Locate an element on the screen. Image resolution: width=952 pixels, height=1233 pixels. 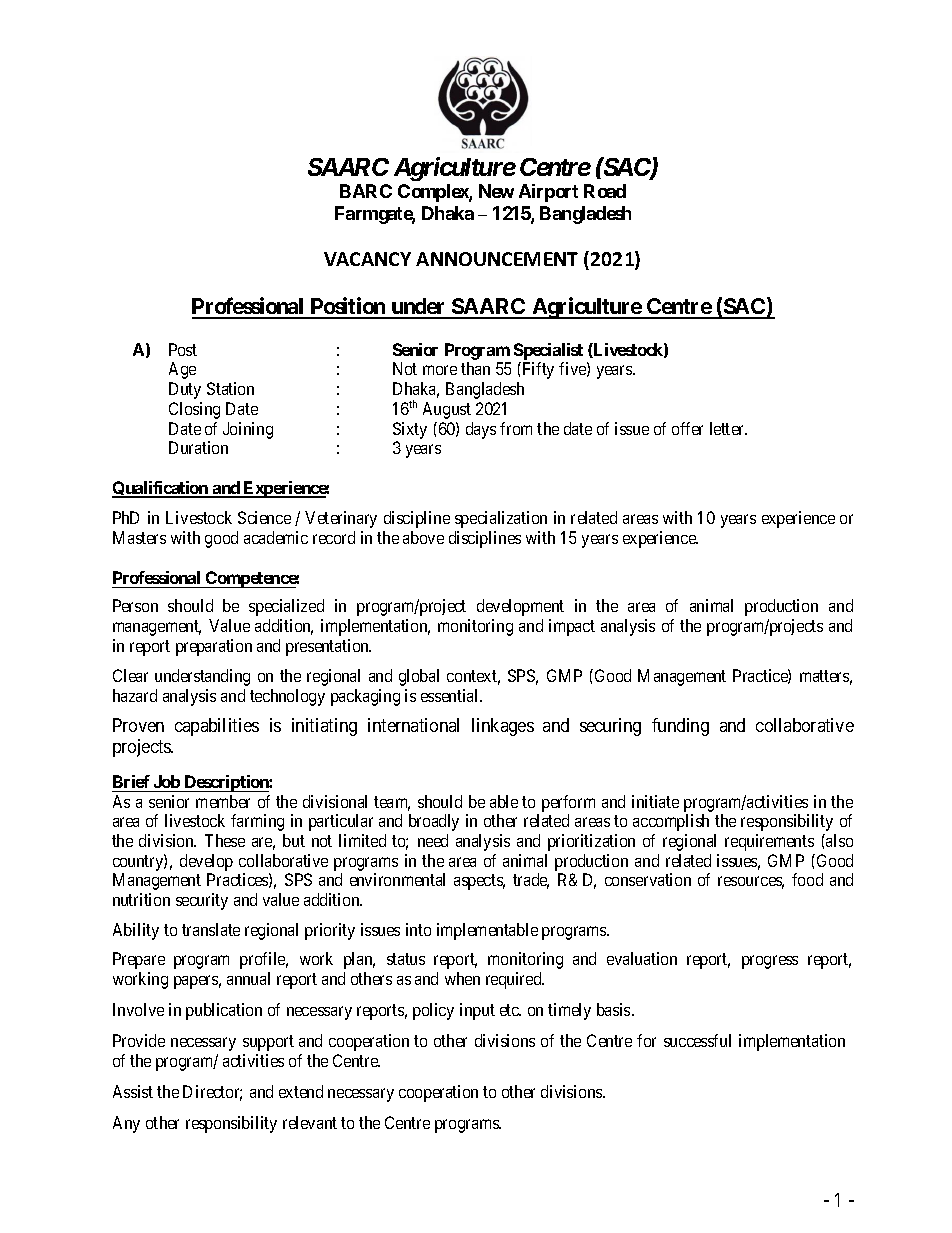
input is located at coordinates (477, 1011).
